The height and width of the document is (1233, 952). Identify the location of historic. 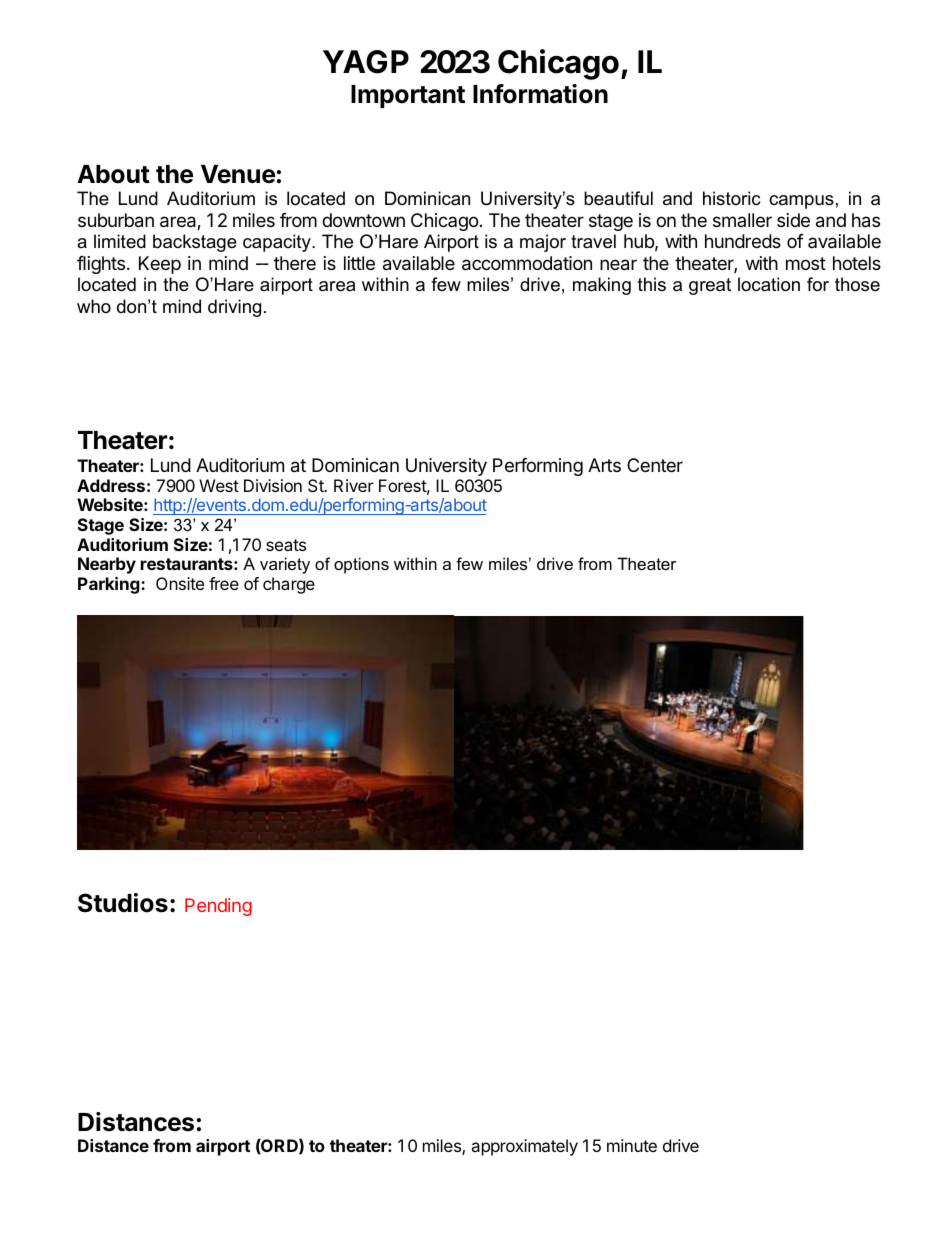
(731, 198).
